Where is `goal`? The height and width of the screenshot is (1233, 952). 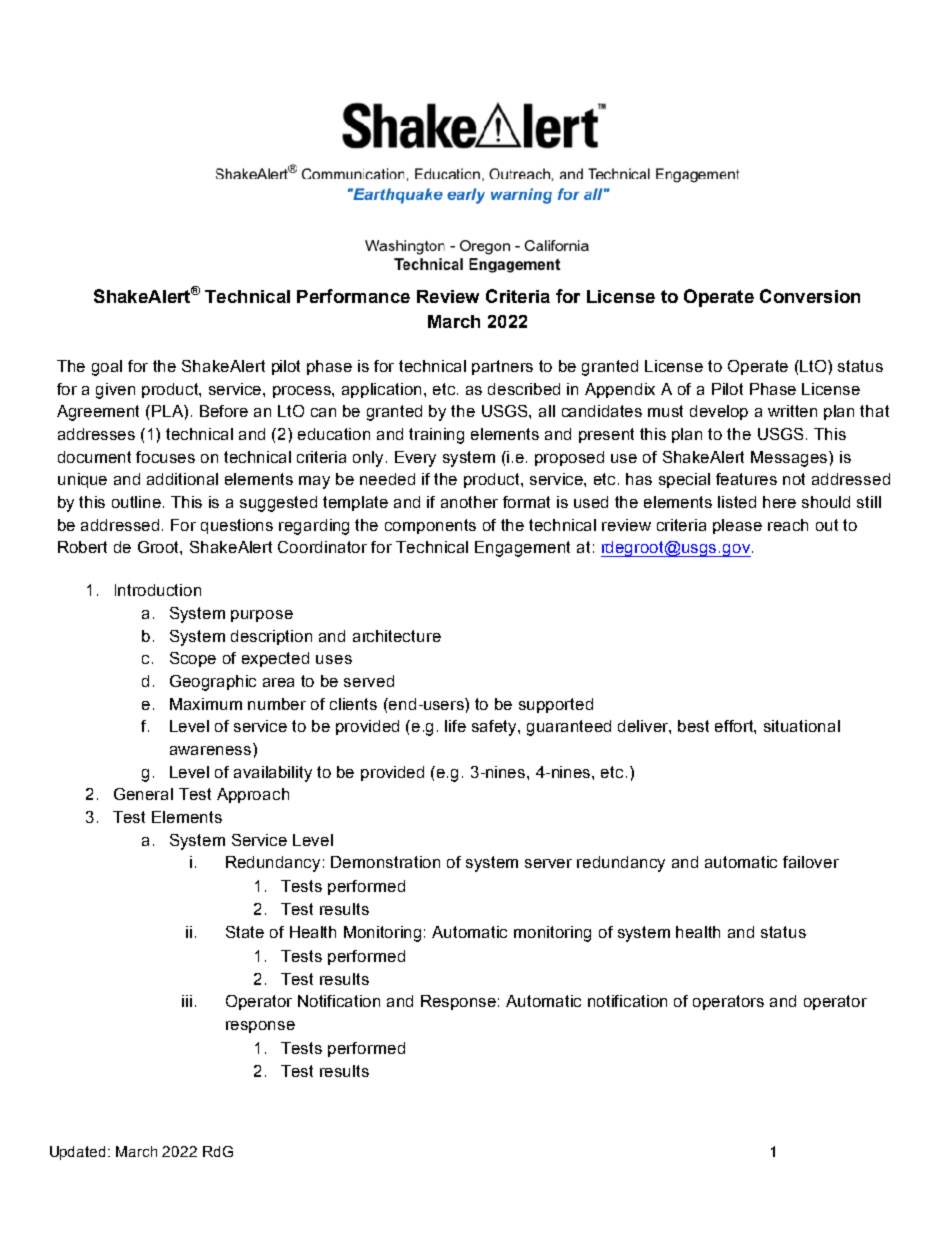
goal is located at coordinates (107, 368).
